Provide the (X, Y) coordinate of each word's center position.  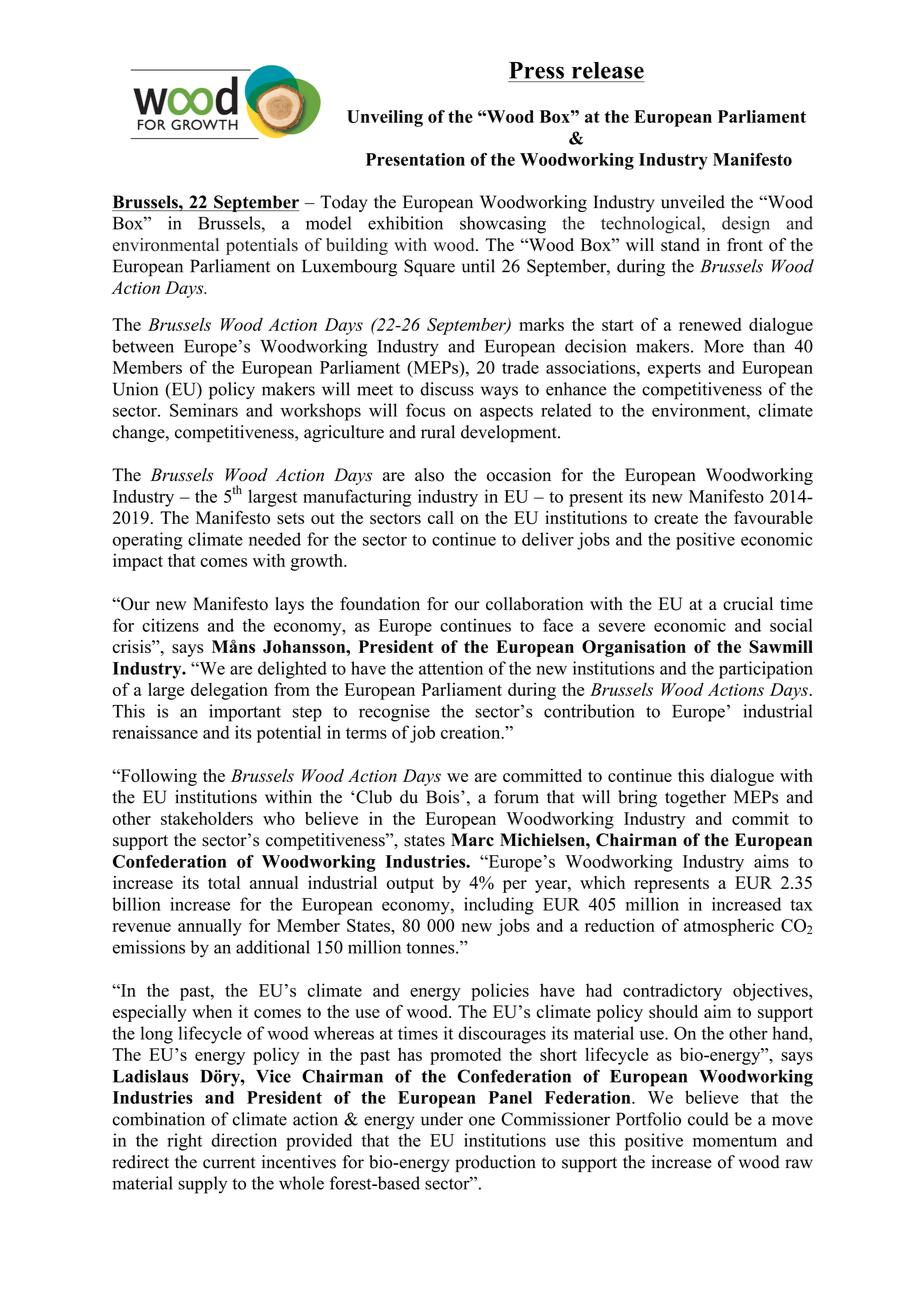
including (499, 906)
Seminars (204, 410)
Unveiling (385, 118)
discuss (447, 389)
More (724, 346)
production (495, 1163)
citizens (170, 625)
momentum (735, 1141)
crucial (748, 604)
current (229, 1163)
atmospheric (729, 927)
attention (451, 668)
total (224, 882)
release (608, 70)
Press (536, 70)
